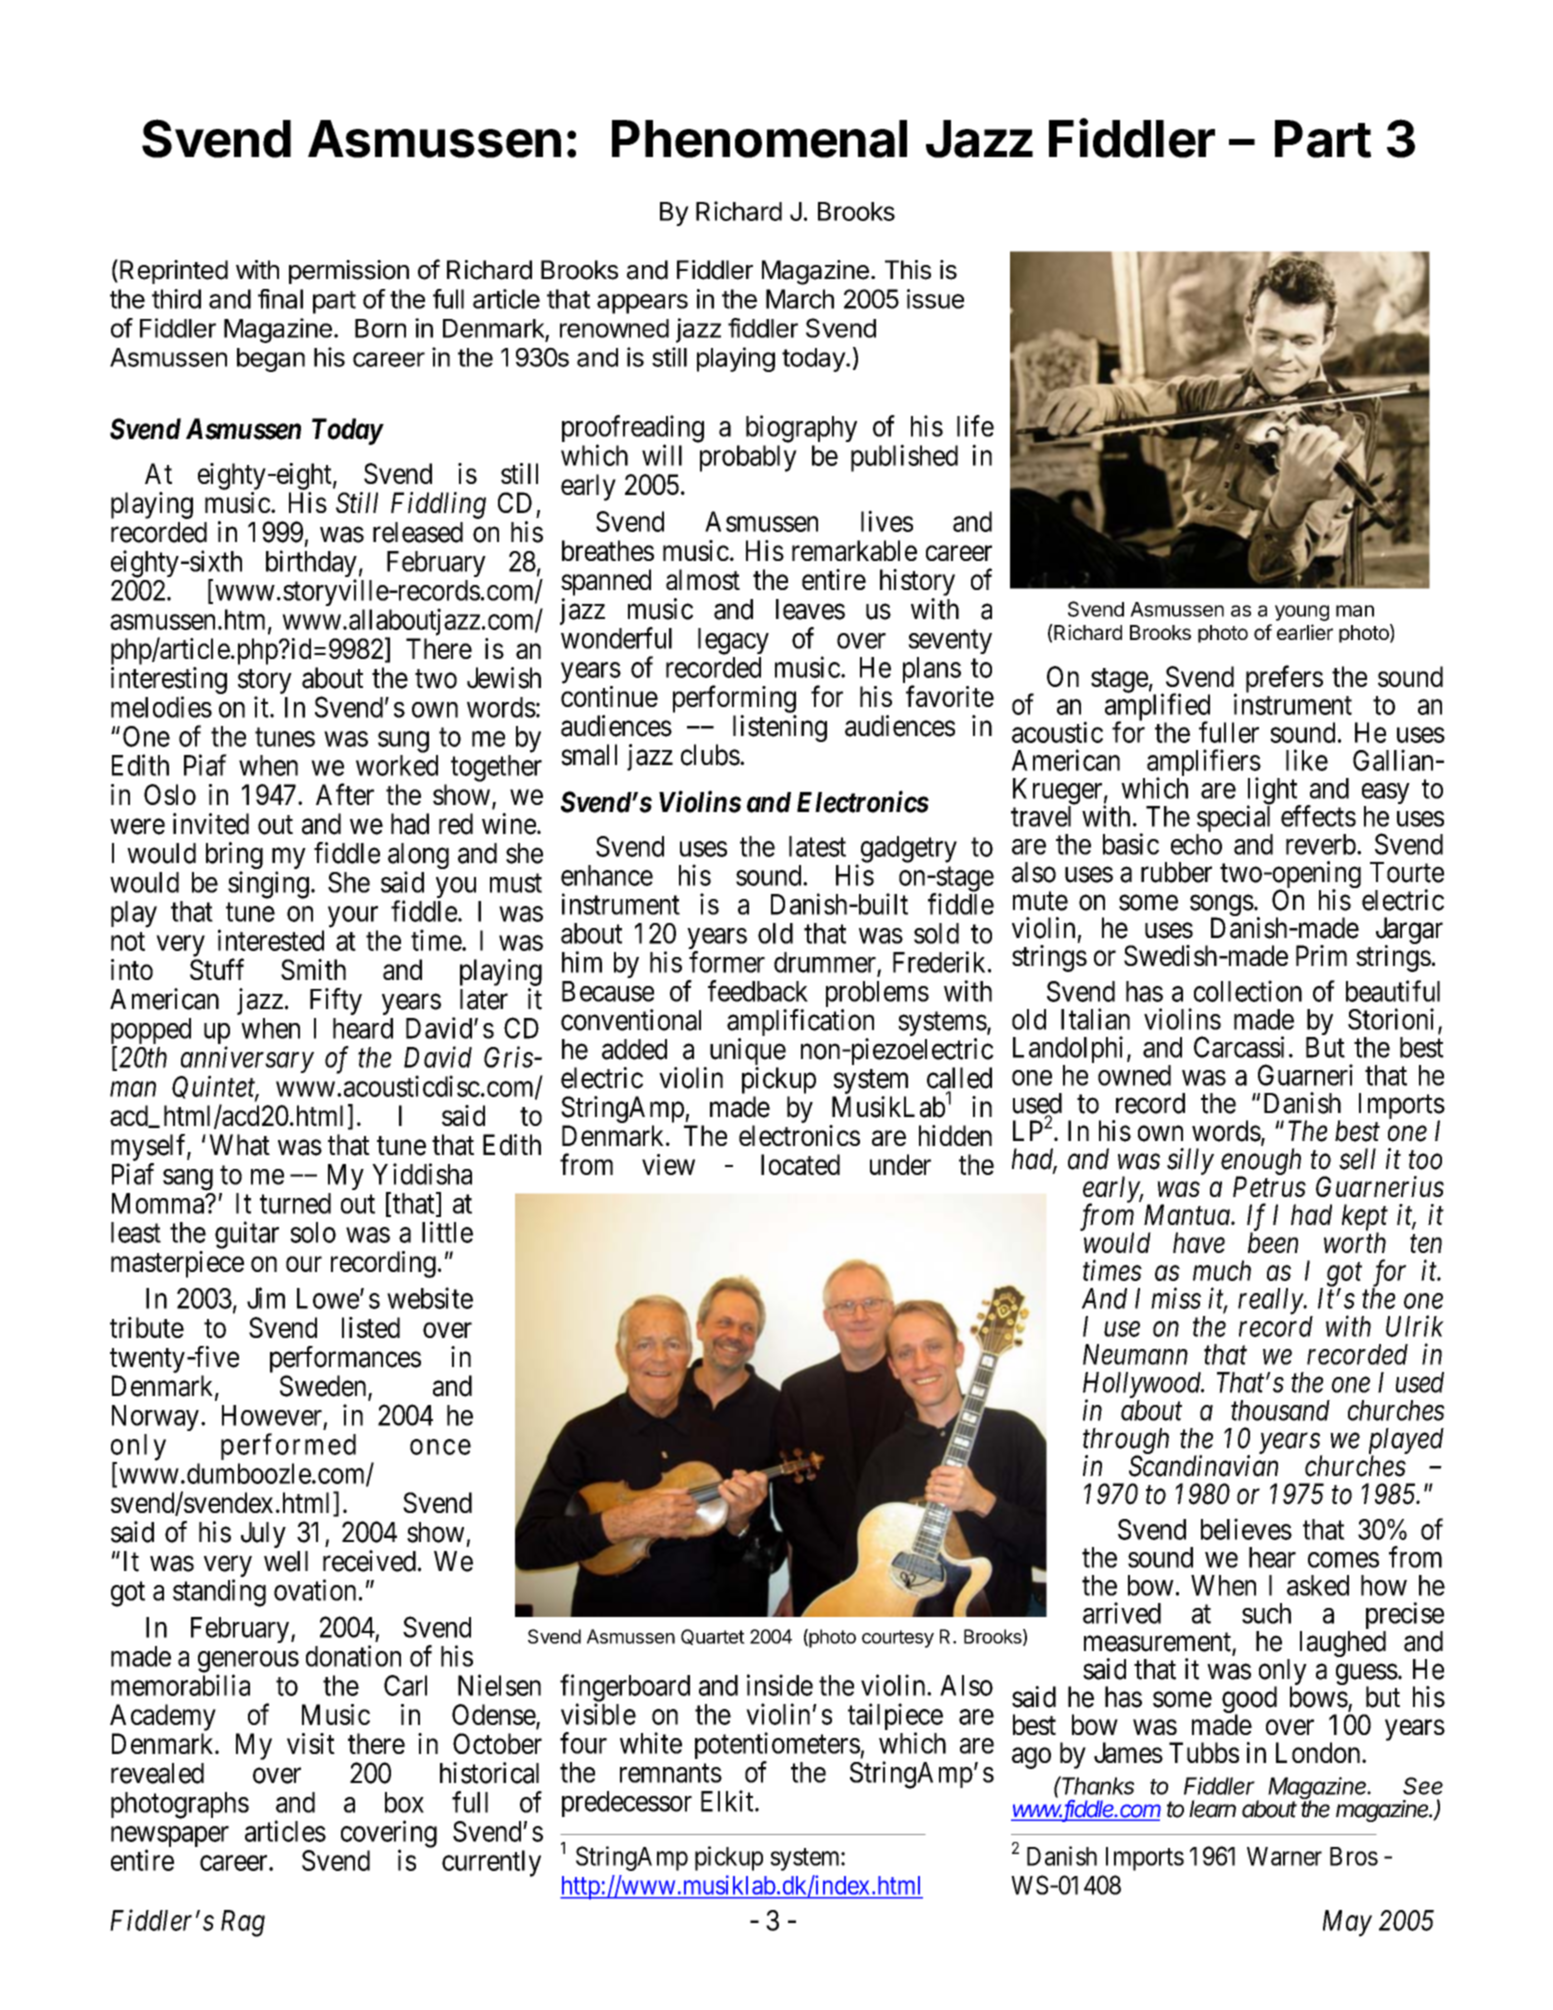 This document has width=1553, height=2010. I want to click on amplification, so click(800, 1024).
